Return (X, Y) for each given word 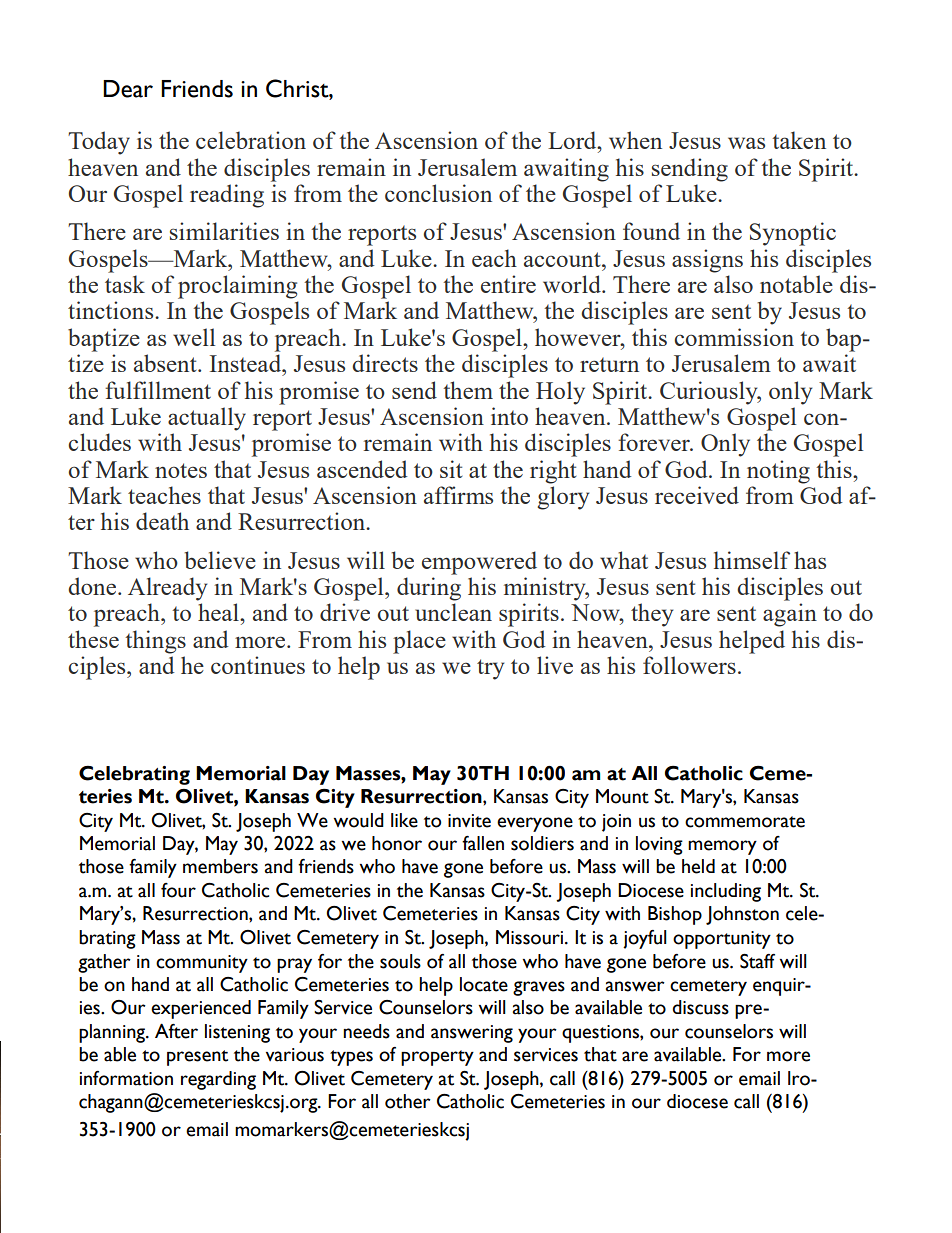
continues (258, 665)
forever (655, 442)
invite (469, 821)
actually (207, 419)
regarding (218, 1080)
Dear (128, 89)
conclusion (438, 193)
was (746, 143)
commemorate (745, 822)
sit (451, 469)
